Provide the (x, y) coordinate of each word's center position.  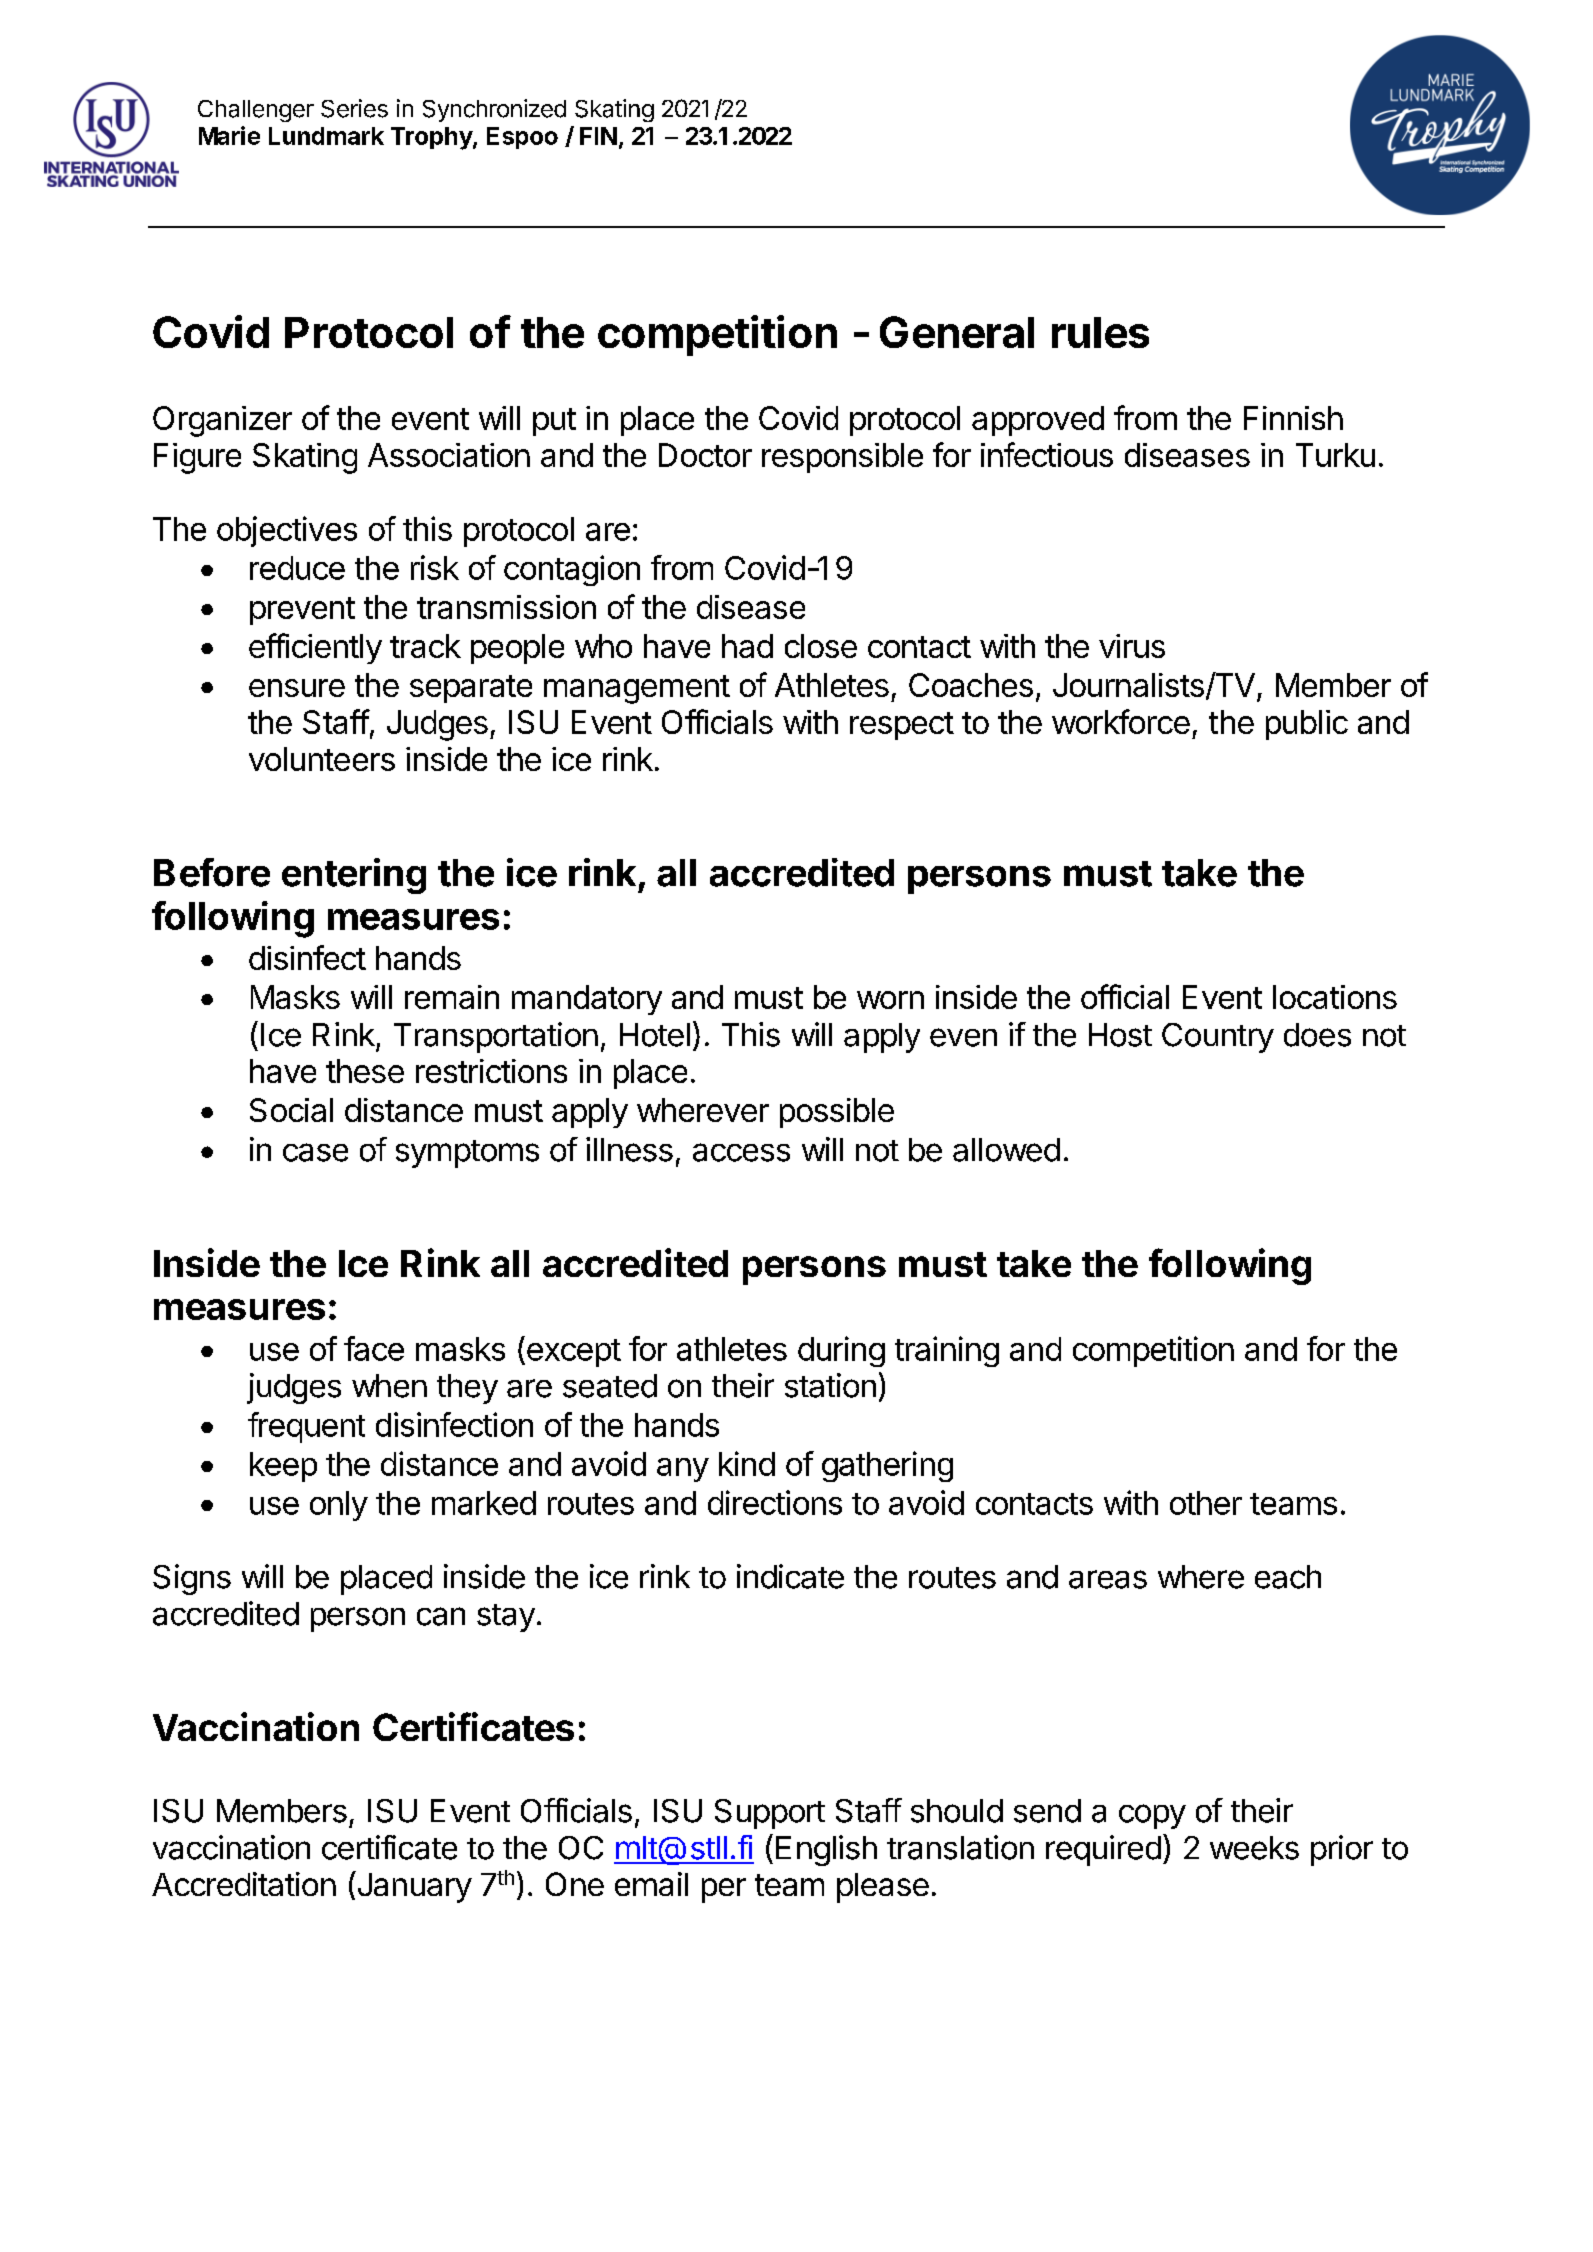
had (747, 646)
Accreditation (244, 1884)
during (841, 1351)
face (374, 1348)
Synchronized (494, 110)
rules (1100, 332)
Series (354, 108)
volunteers (322, 759)
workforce (1121, 721)
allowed (1006, 1150)
